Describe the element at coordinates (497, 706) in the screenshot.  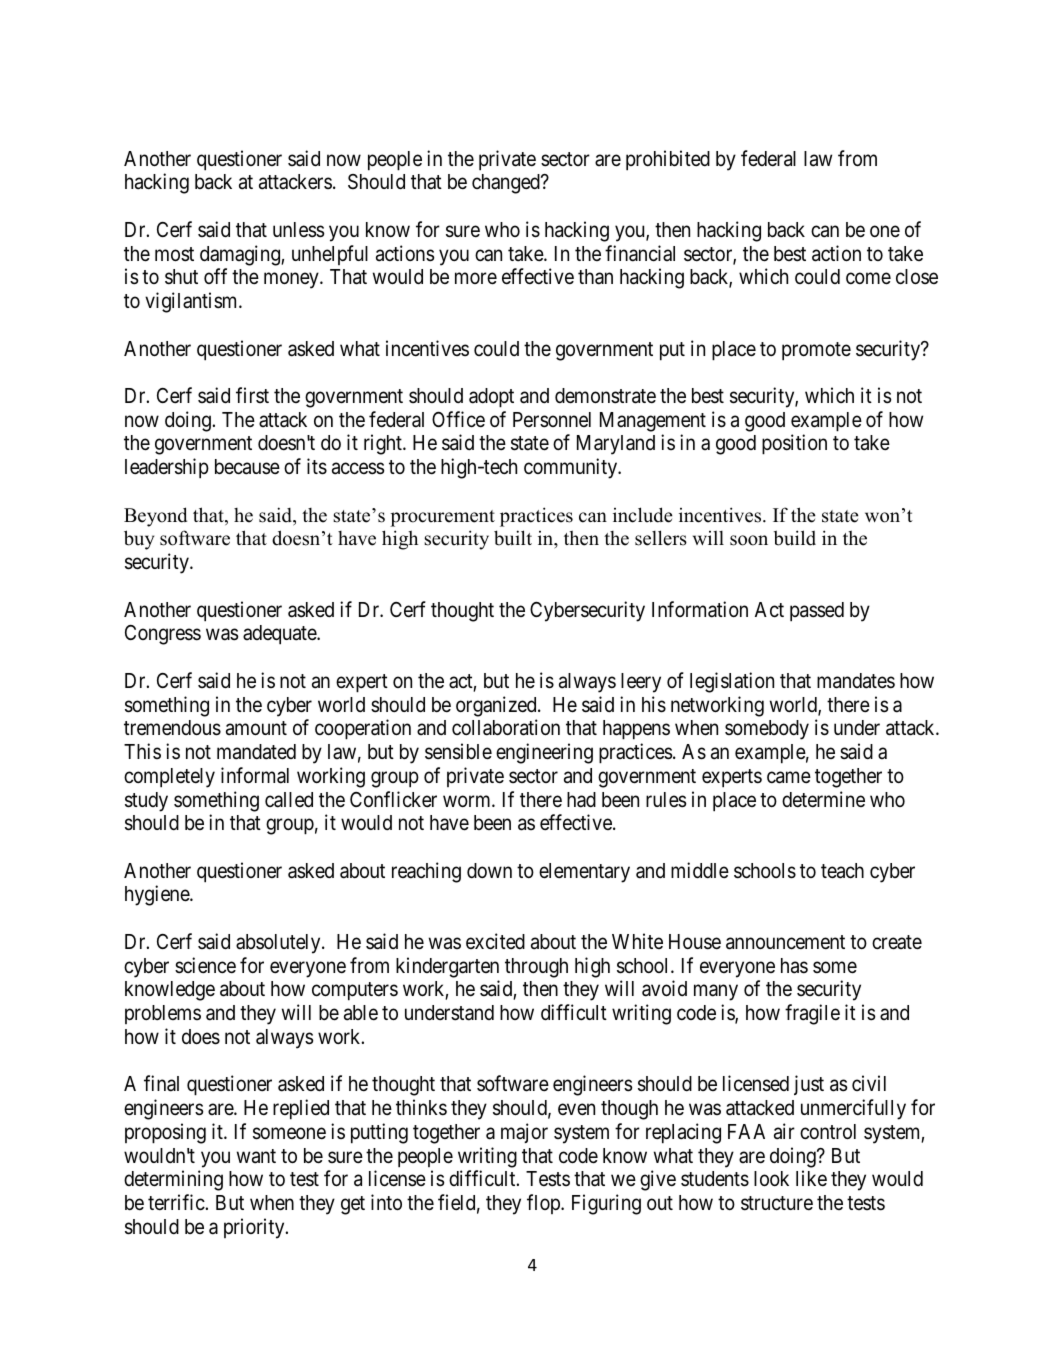
I see `organized` at that location.
